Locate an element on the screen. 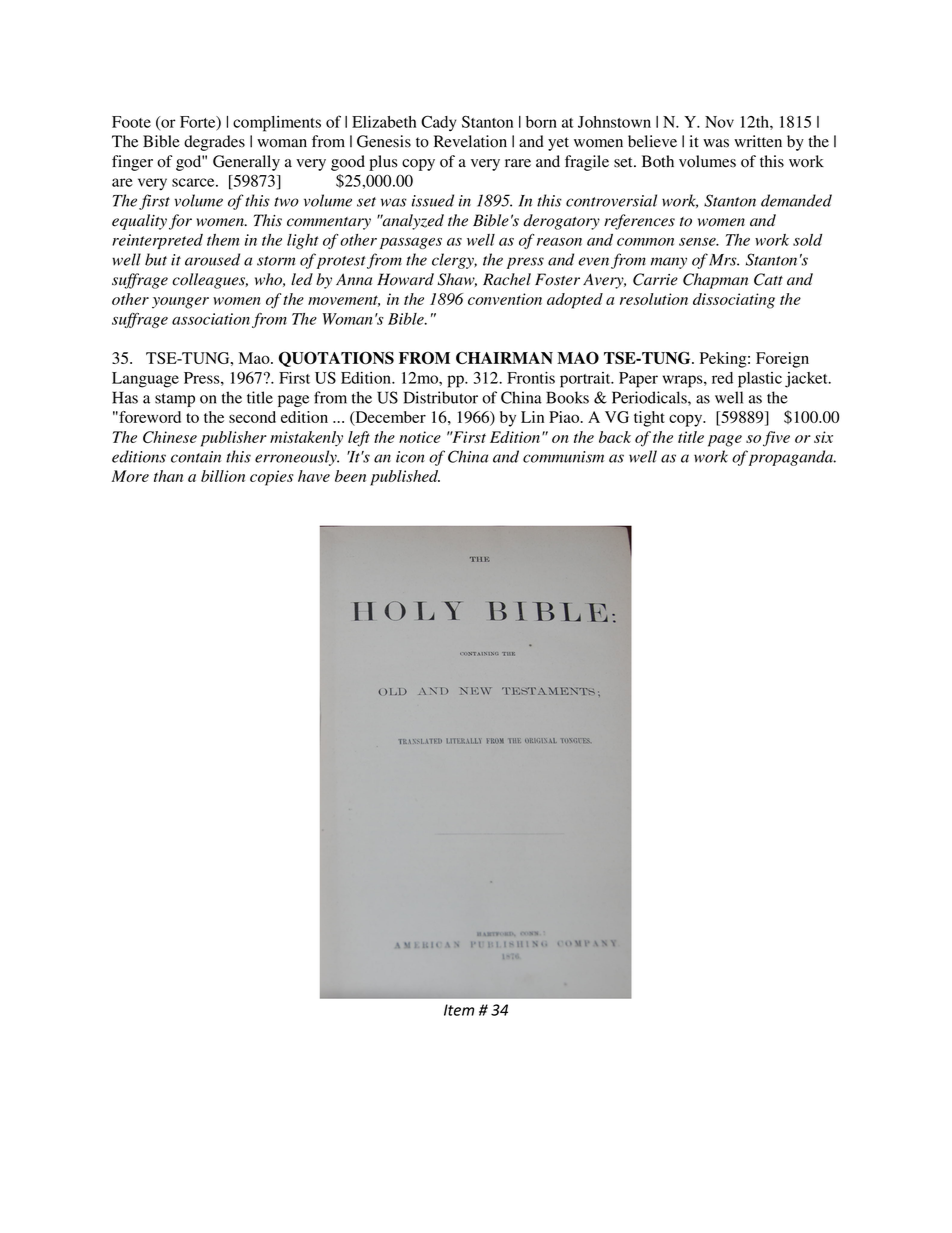 The image size is (952, 1233). been is located at coordinates (350, 476).
